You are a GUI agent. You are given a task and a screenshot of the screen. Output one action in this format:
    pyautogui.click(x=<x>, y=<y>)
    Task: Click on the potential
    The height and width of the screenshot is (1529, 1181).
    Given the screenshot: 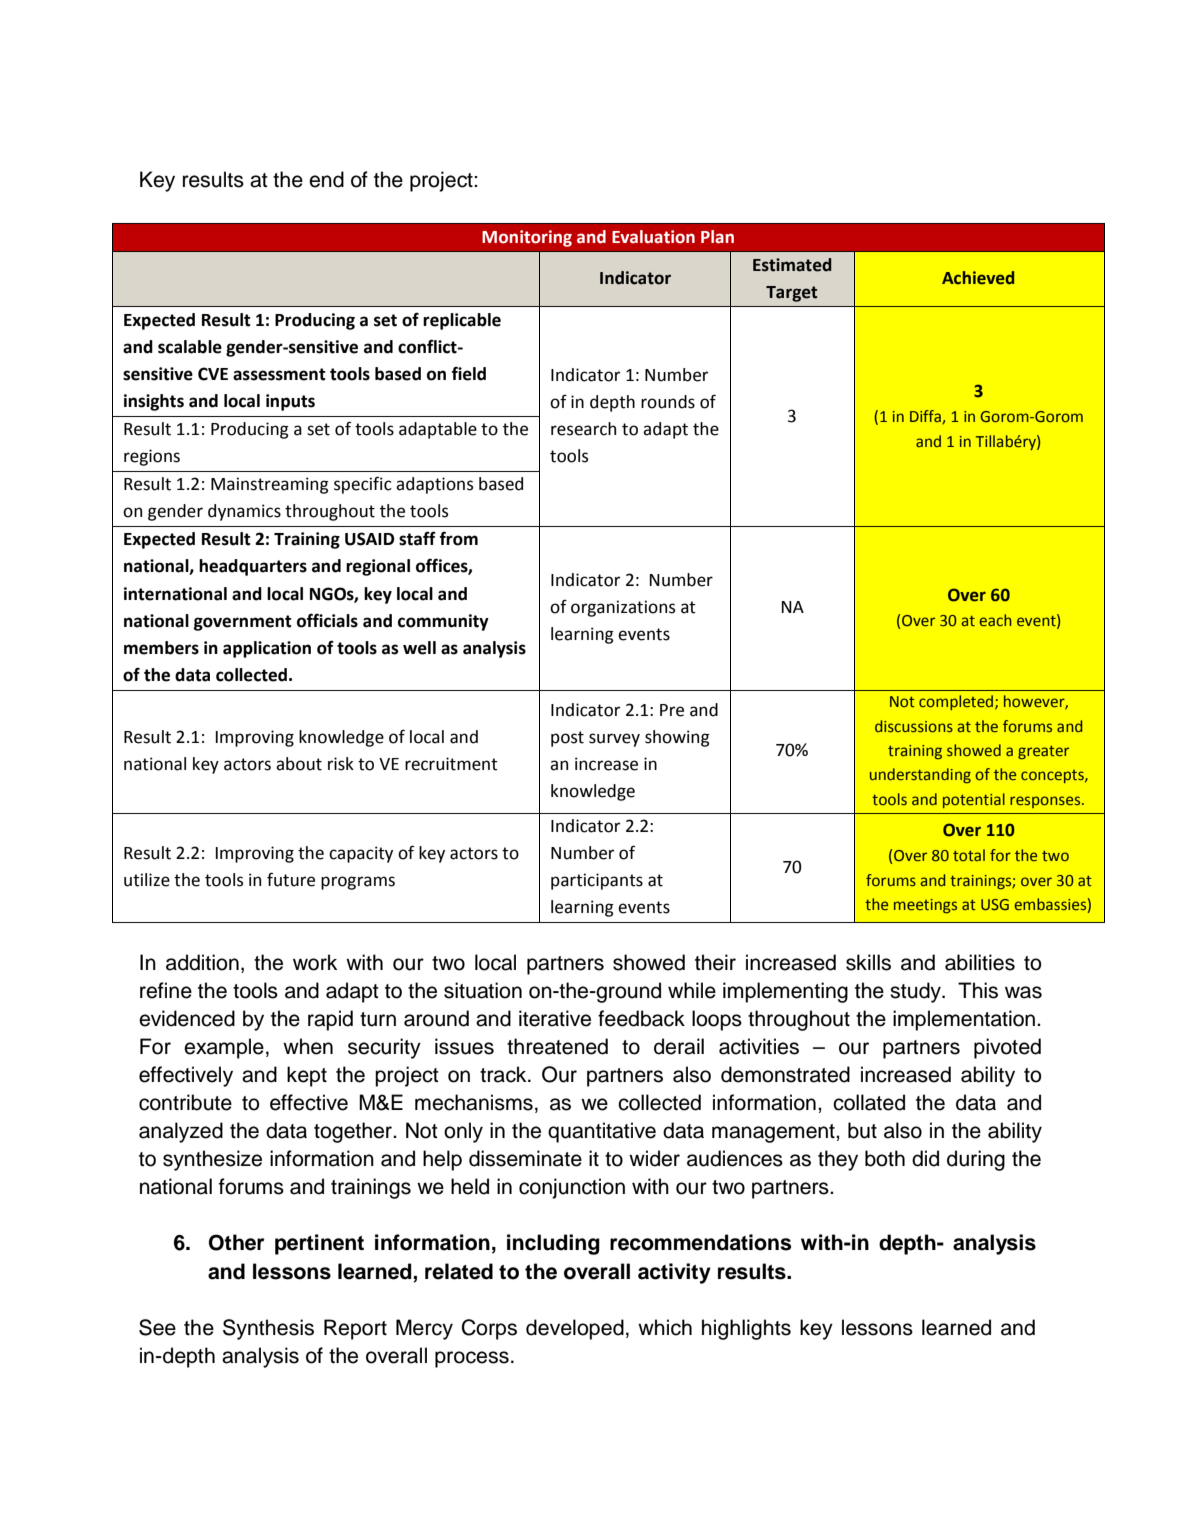 What is the action you would take?
    pyautogui.click(x=974, y=800)
